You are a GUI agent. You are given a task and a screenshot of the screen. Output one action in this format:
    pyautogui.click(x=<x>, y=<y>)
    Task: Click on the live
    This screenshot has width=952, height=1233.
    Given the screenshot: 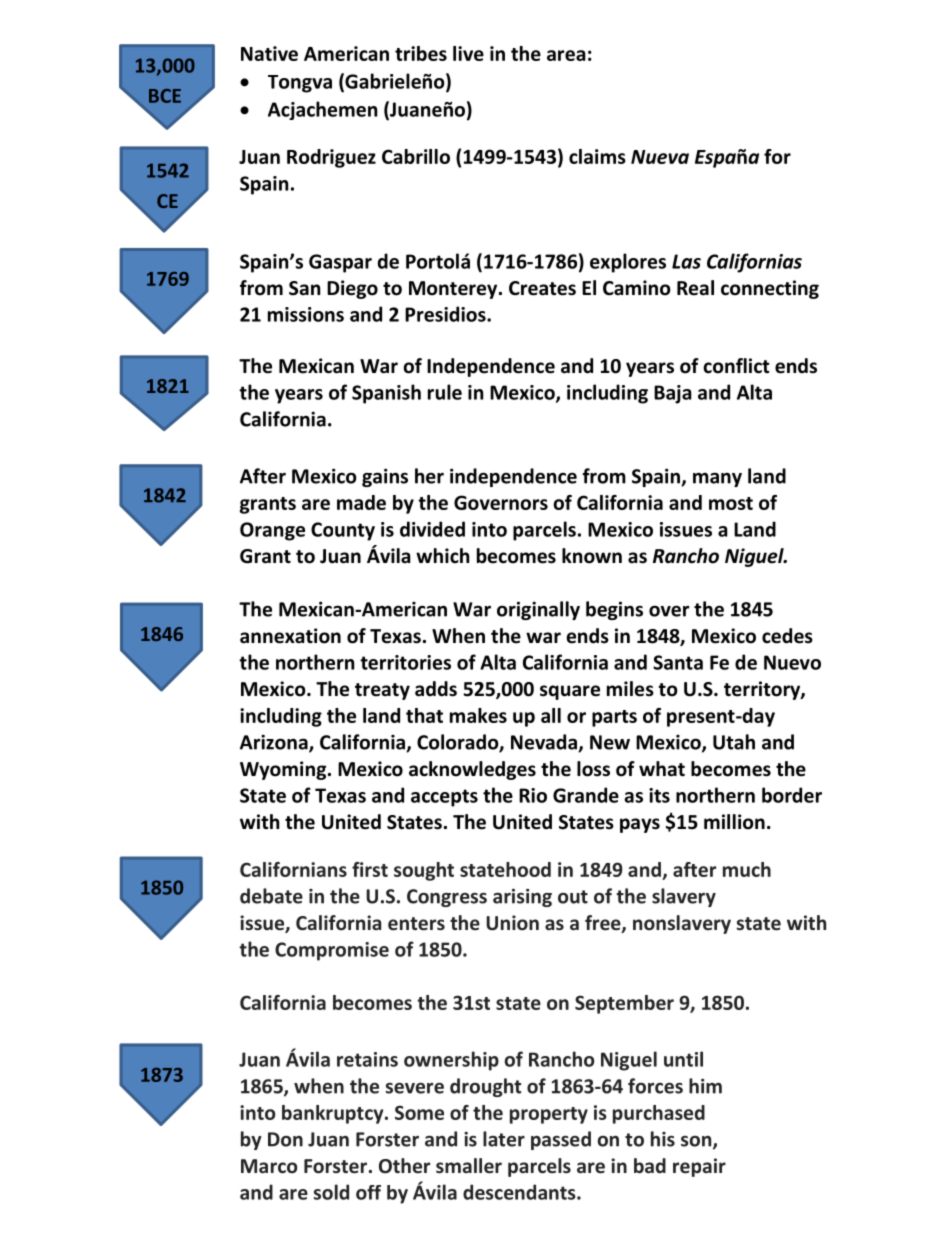 What is the action you would take?
    pyautogui.click(x=468, y=53)
